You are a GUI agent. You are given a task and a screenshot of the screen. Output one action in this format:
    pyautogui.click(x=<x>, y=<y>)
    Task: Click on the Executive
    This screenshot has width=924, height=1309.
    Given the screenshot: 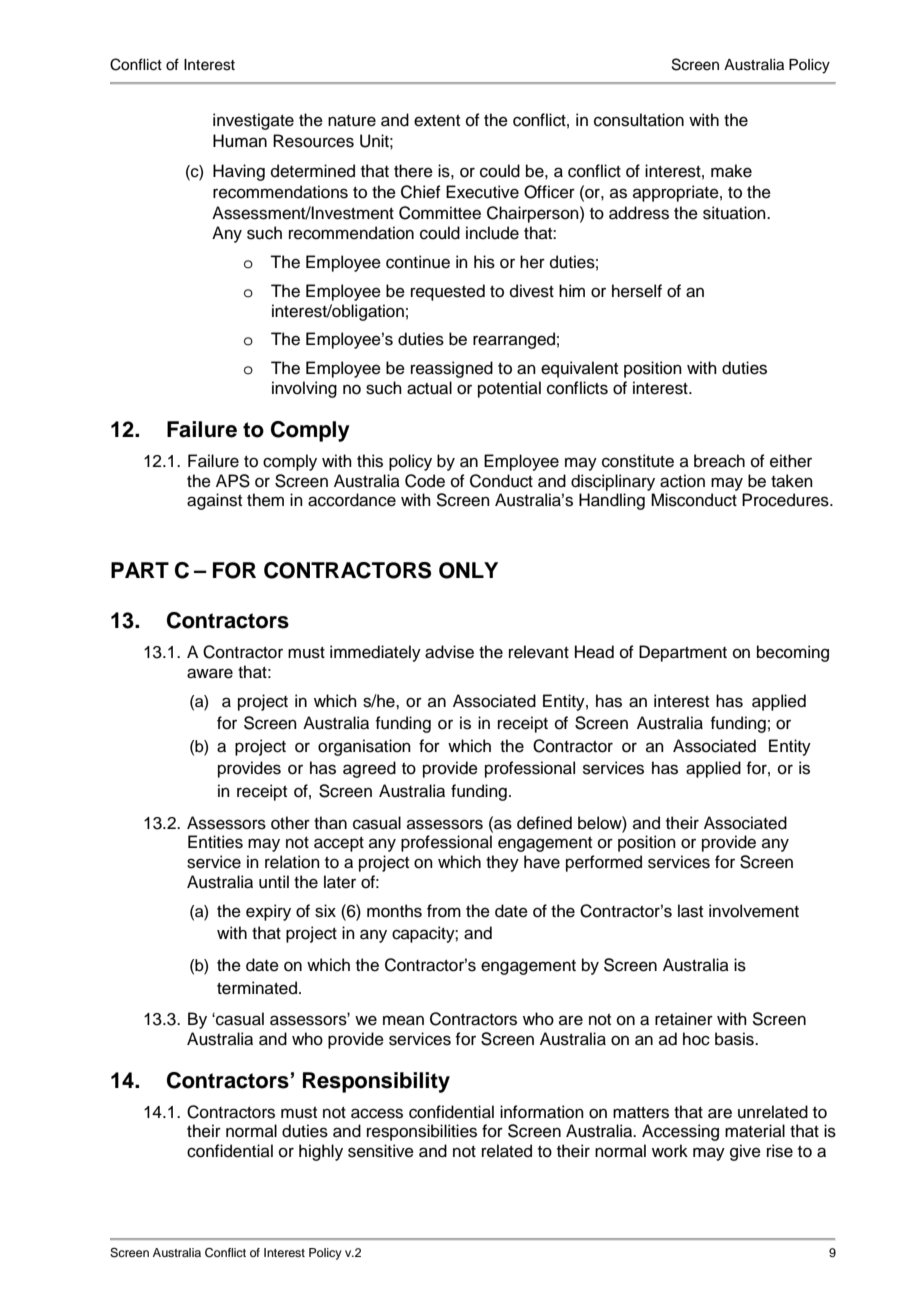 What is the action you would take?
    pyautogui.click(x=482, y=192)
